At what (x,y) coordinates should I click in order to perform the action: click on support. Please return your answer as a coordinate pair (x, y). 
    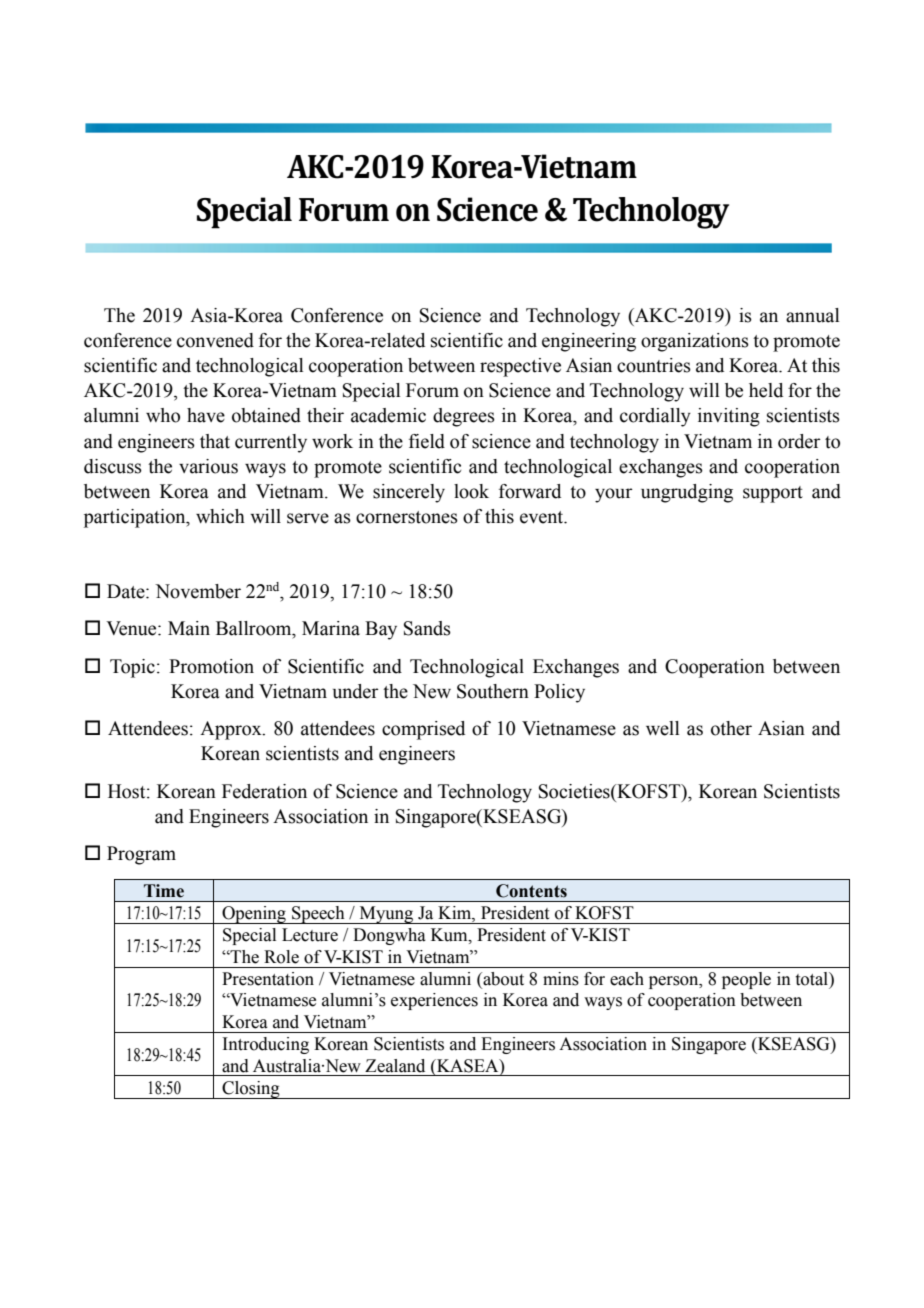
    Looking at the image, I should click on (773, 494).
